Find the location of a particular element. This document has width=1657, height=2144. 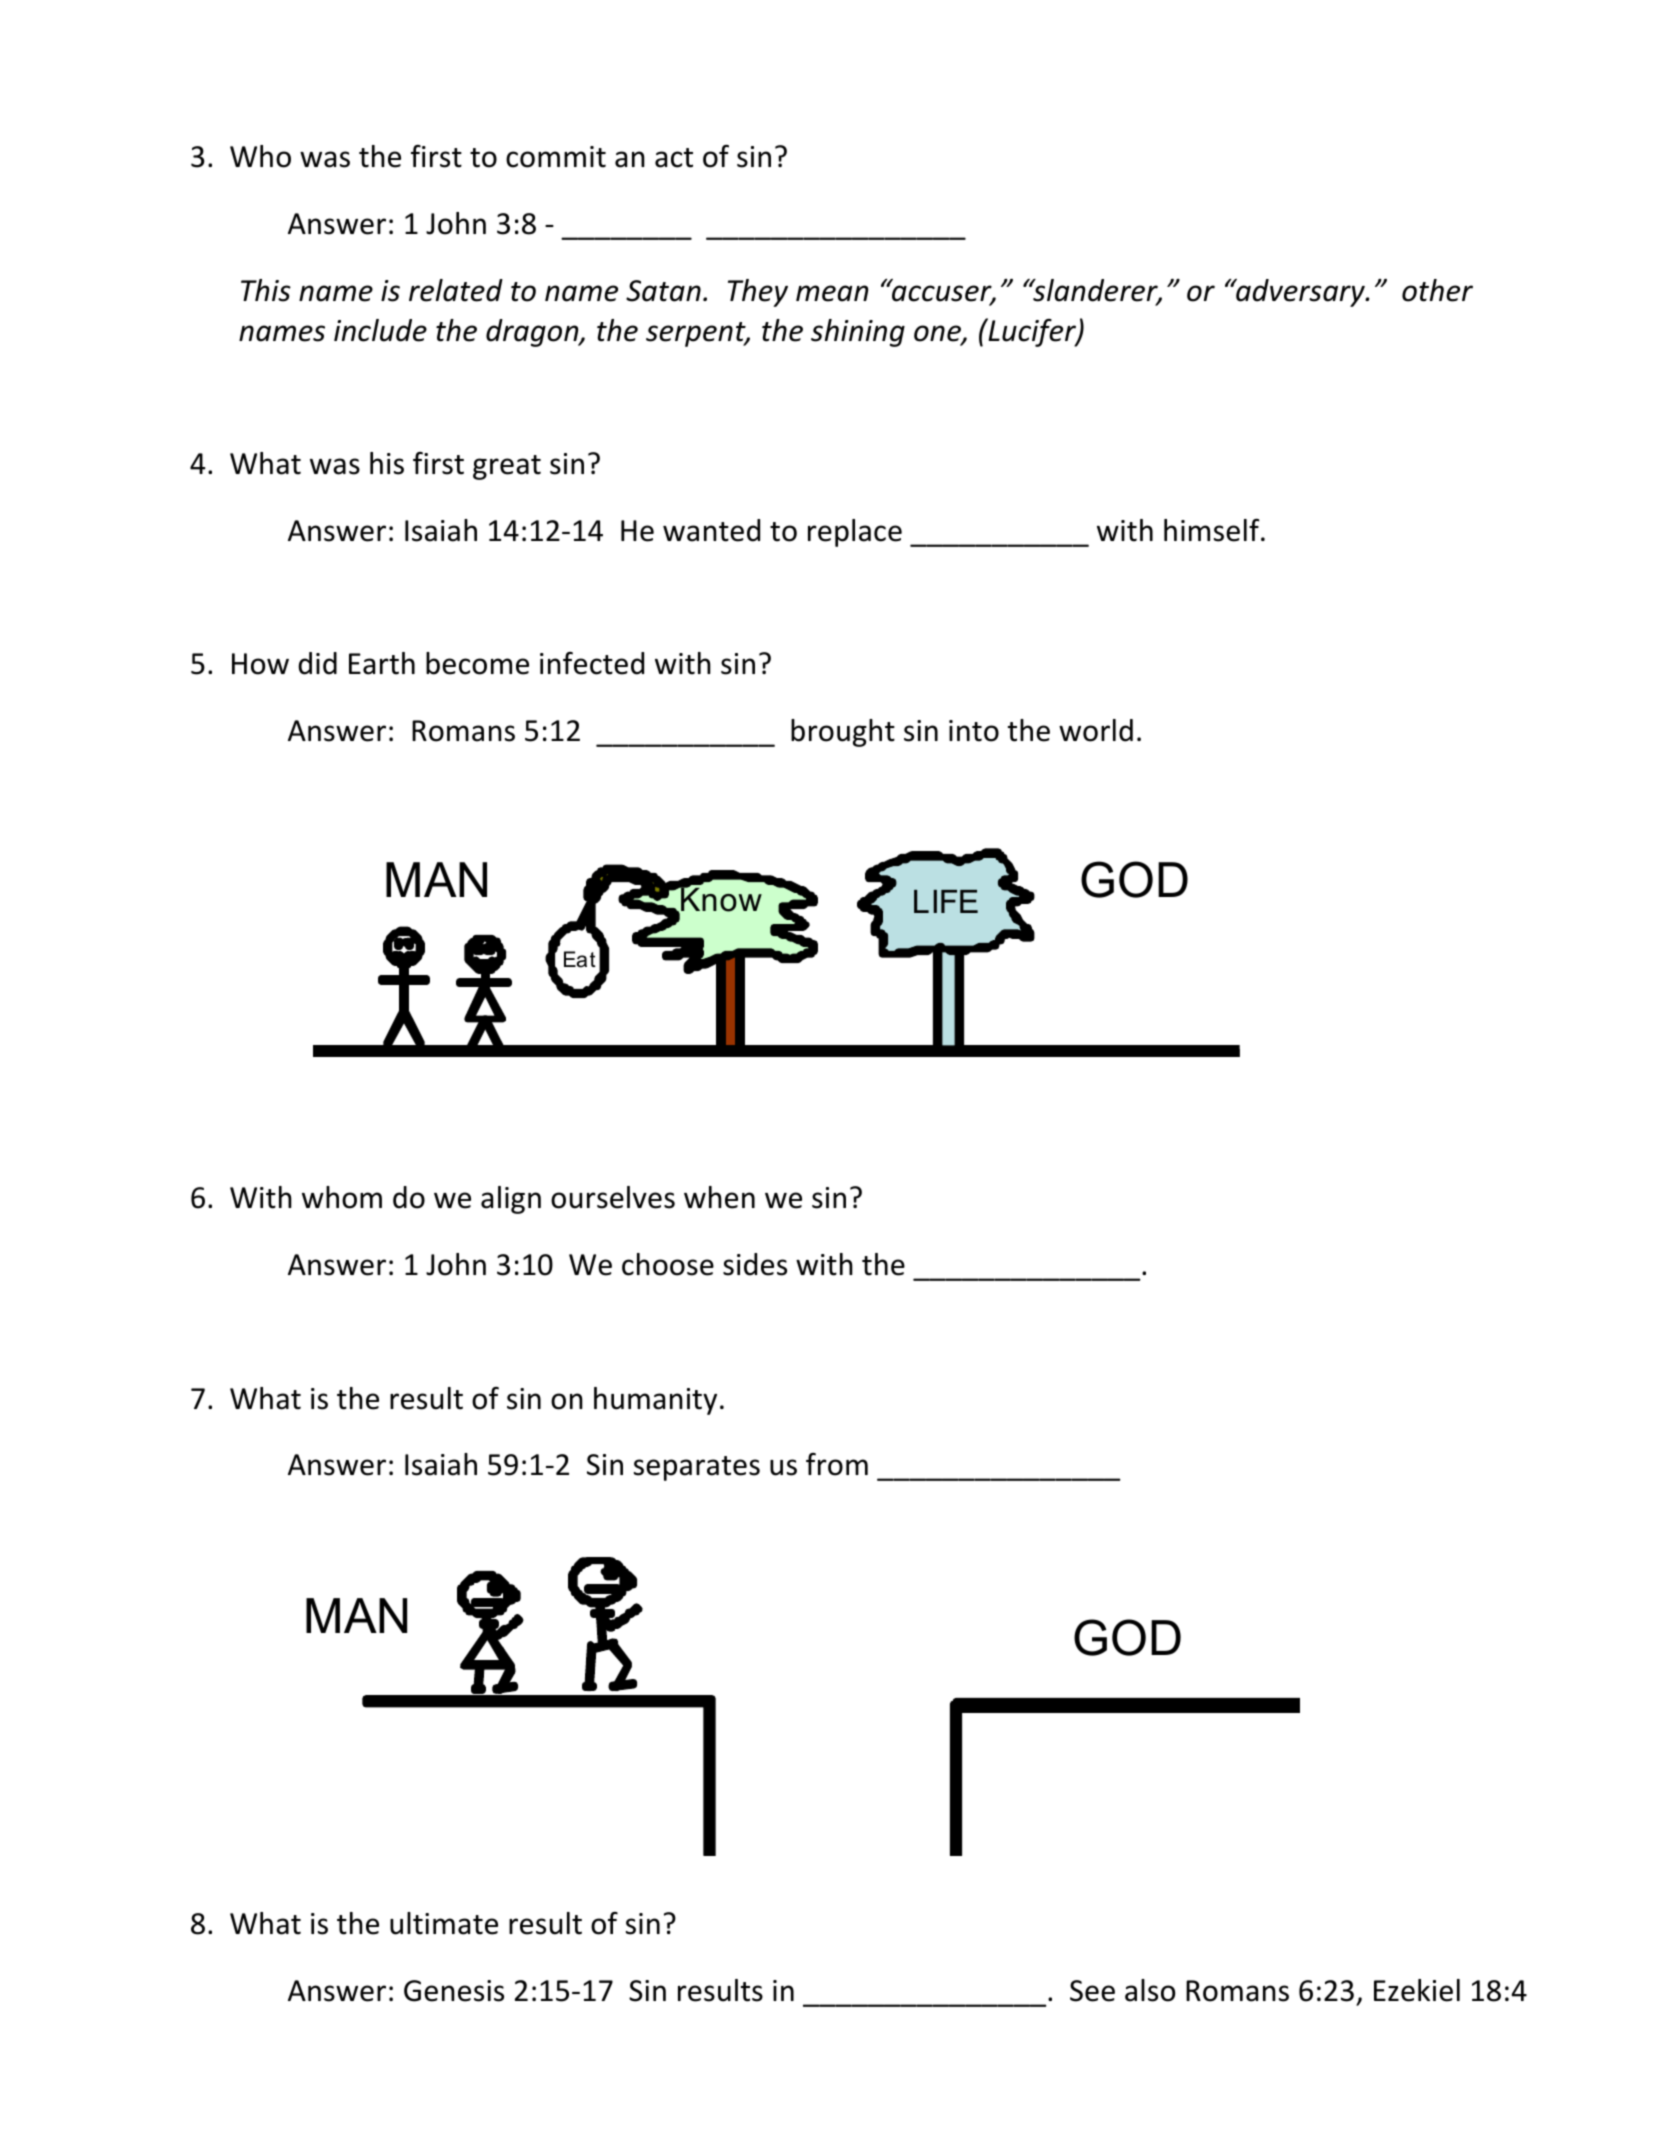

related is located at coordinates (456, 290).
